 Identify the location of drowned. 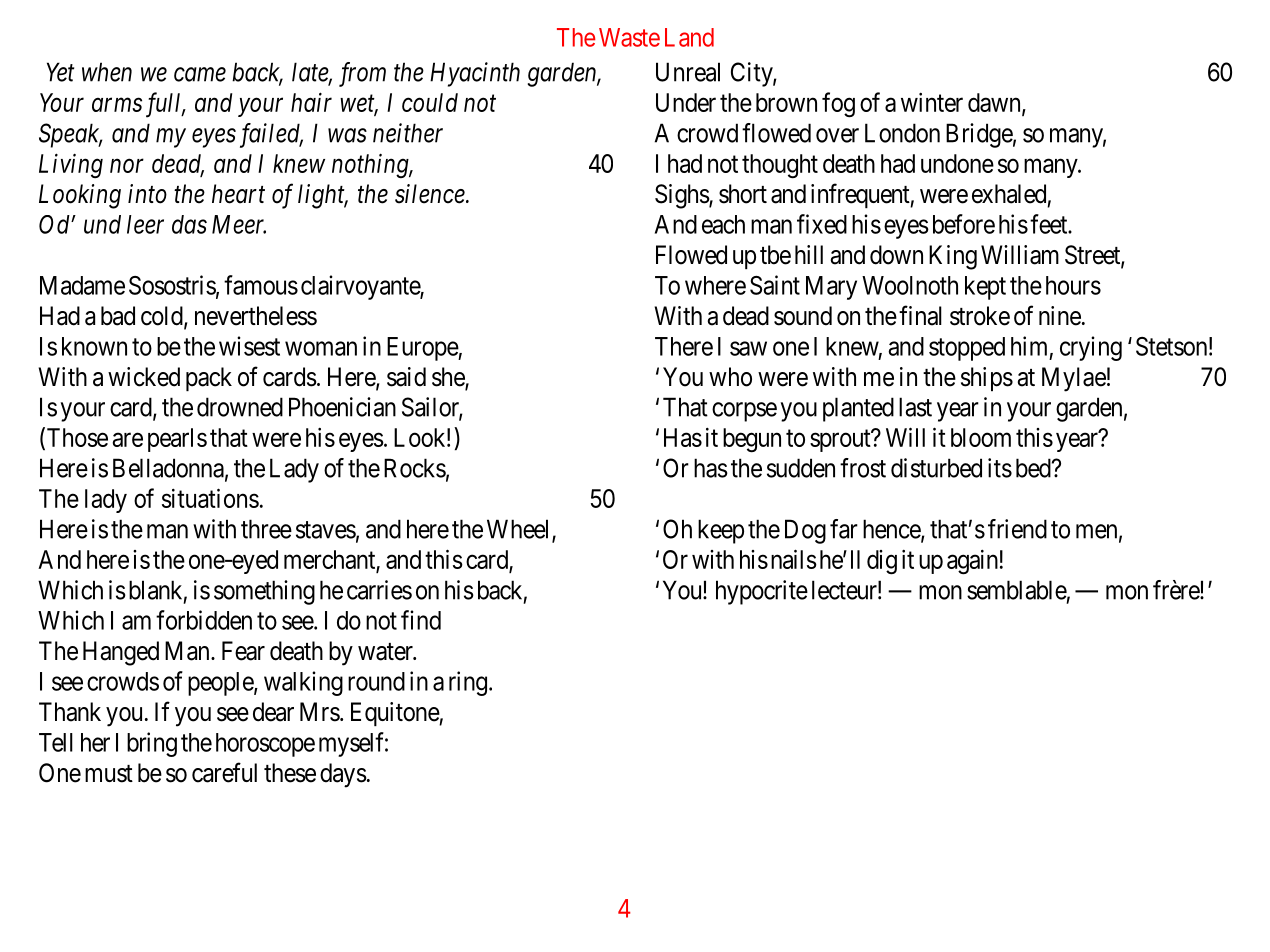
(240, 407).
